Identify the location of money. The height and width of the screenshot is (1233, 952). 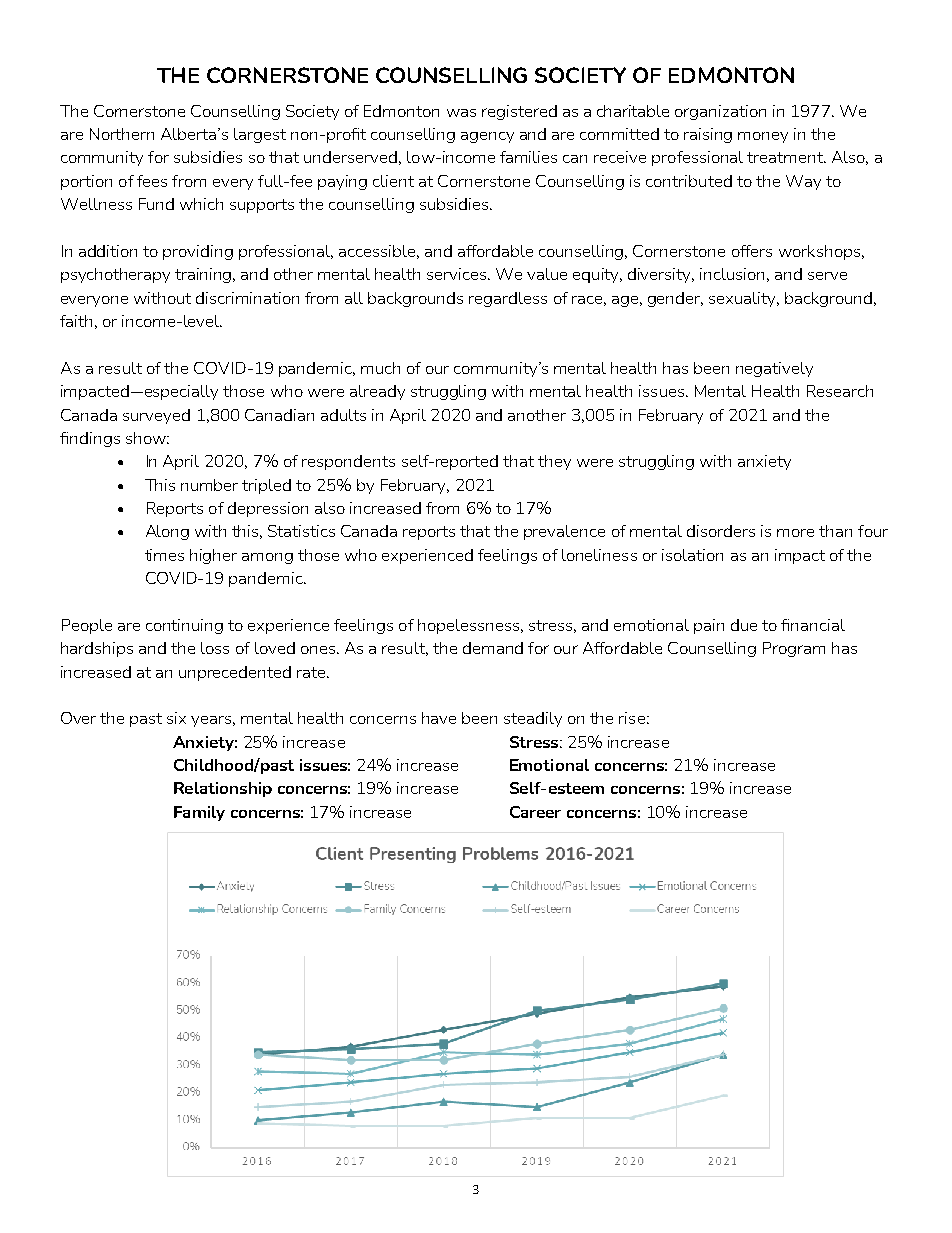
(763, 137).
